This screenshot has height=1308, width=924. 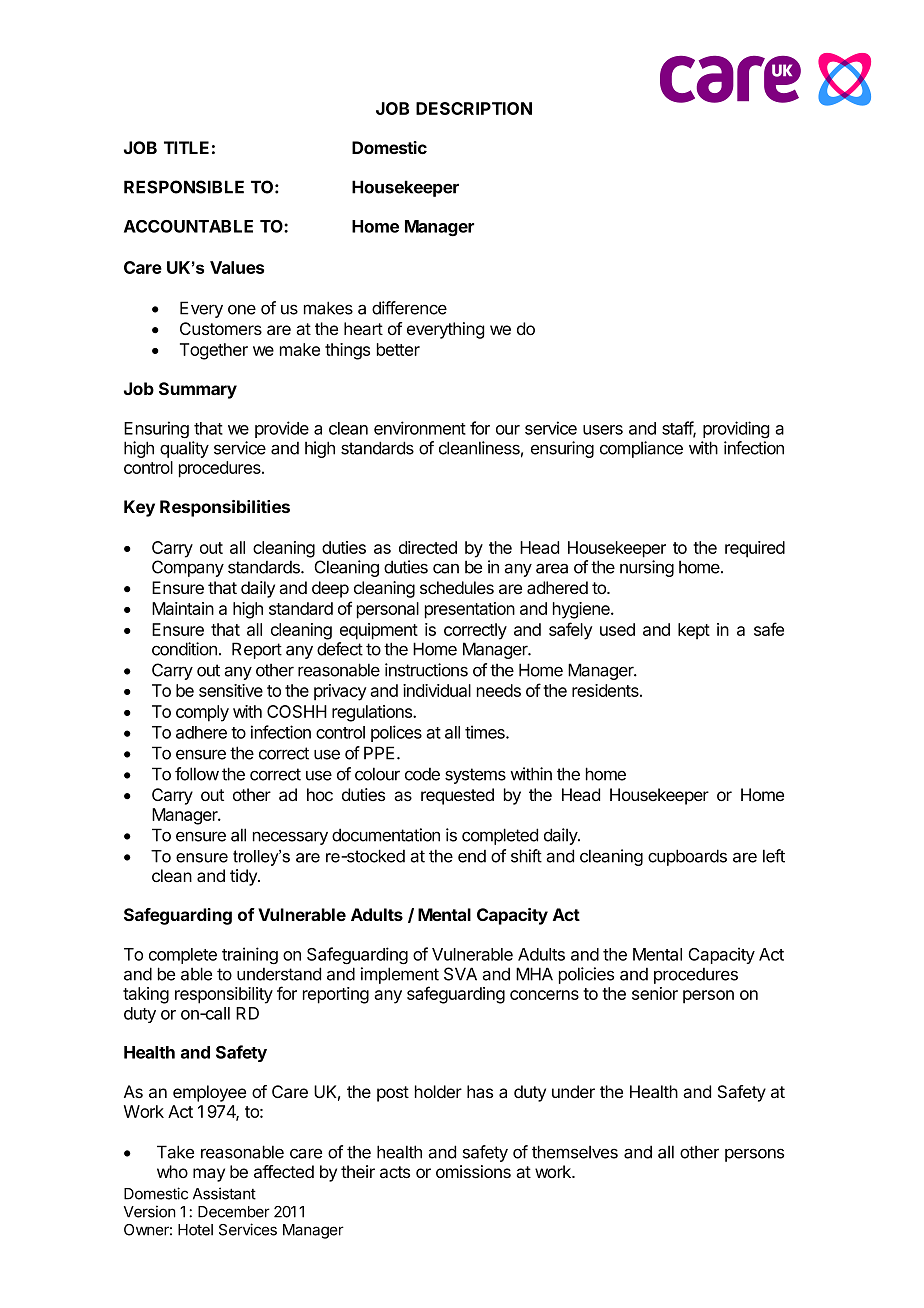 I want to click on providing, so click(x=736, y=429).
